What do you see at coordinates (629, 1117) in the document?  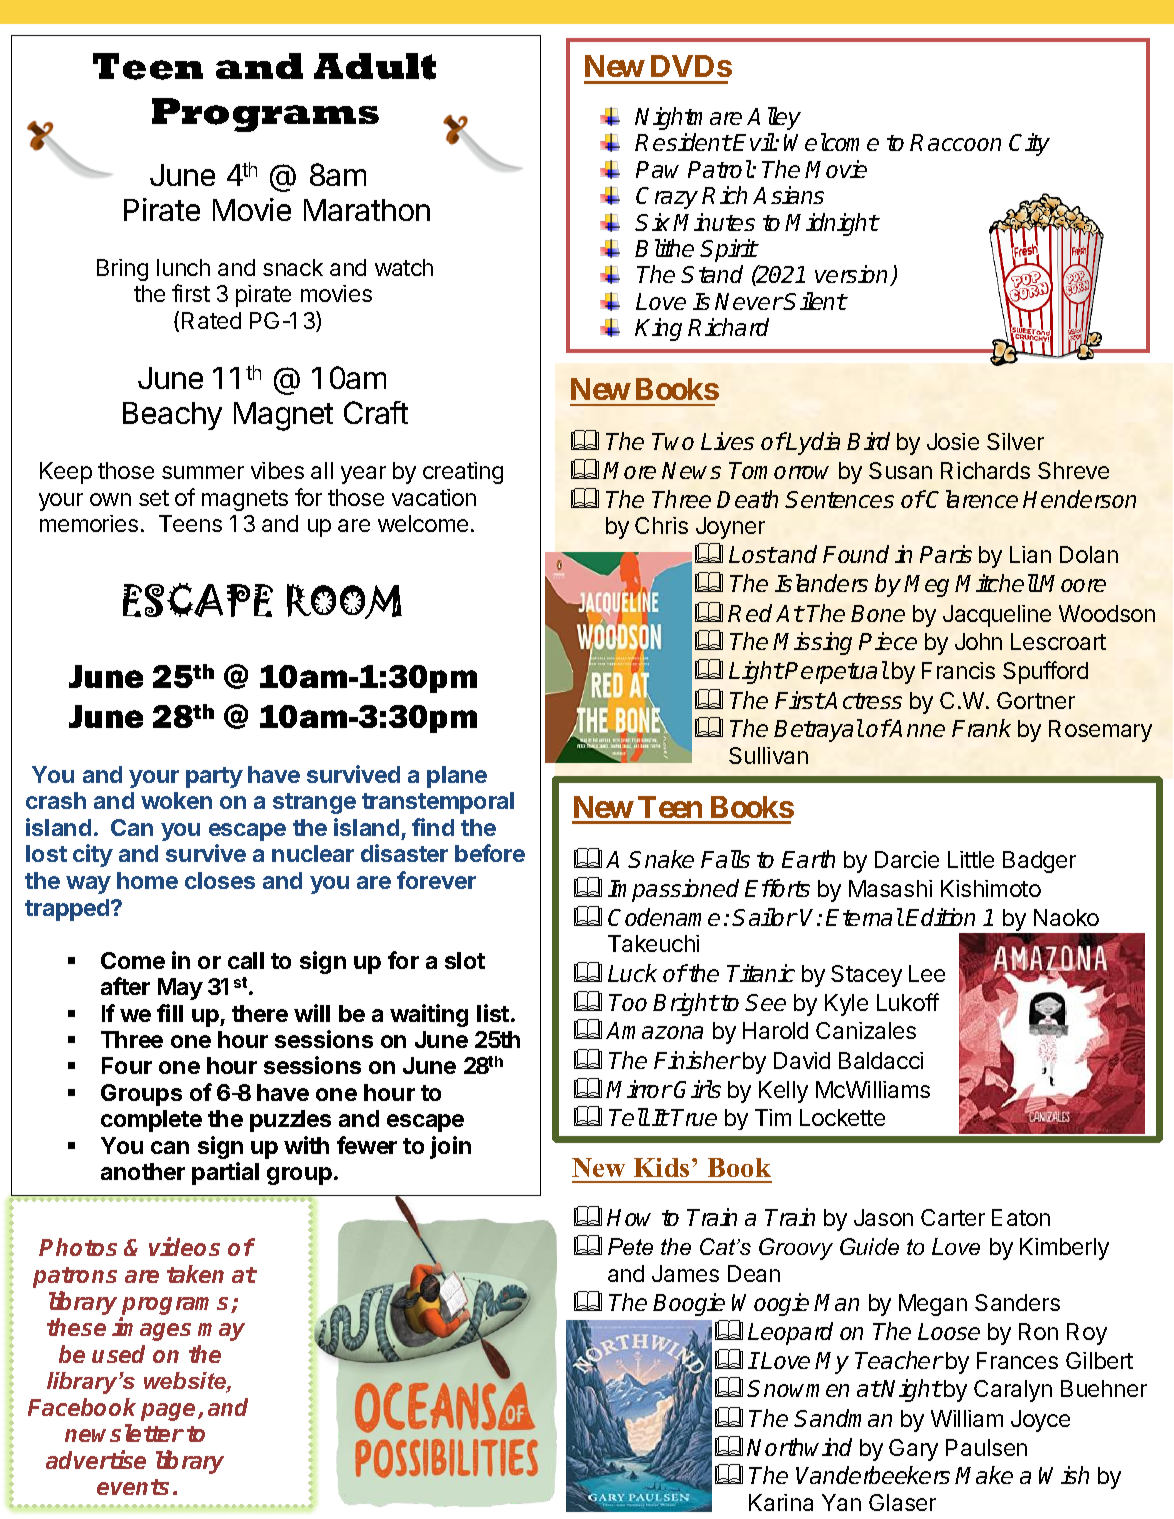 I see `Tell` at bounding box center [629, 1117].
